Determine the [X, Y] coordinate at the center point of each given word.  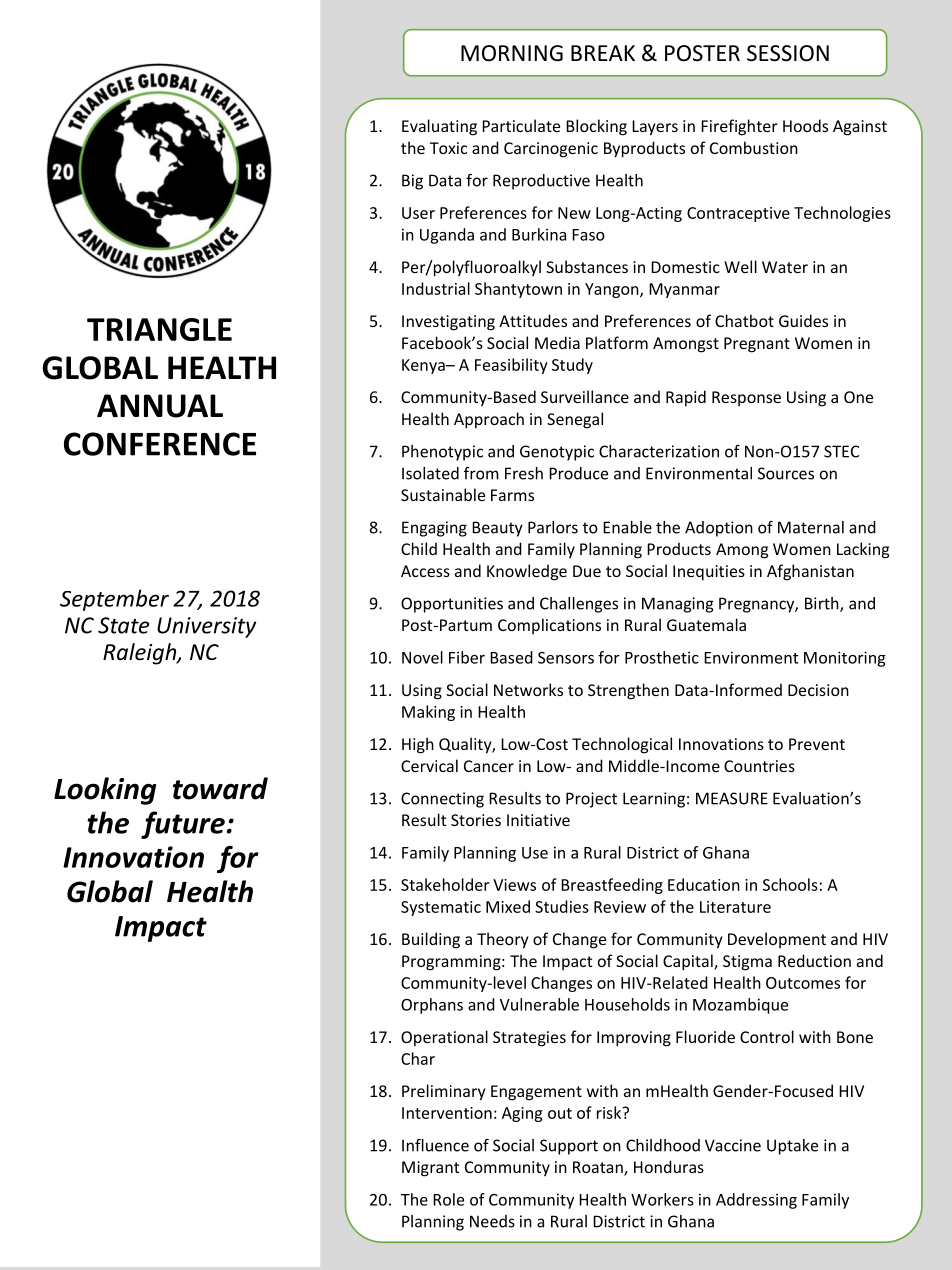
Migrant [430, 1169]
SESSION [788, 53]
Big [412, 182]
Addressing [756, 1201]
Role [448, 1199]
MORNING [512, 53]
